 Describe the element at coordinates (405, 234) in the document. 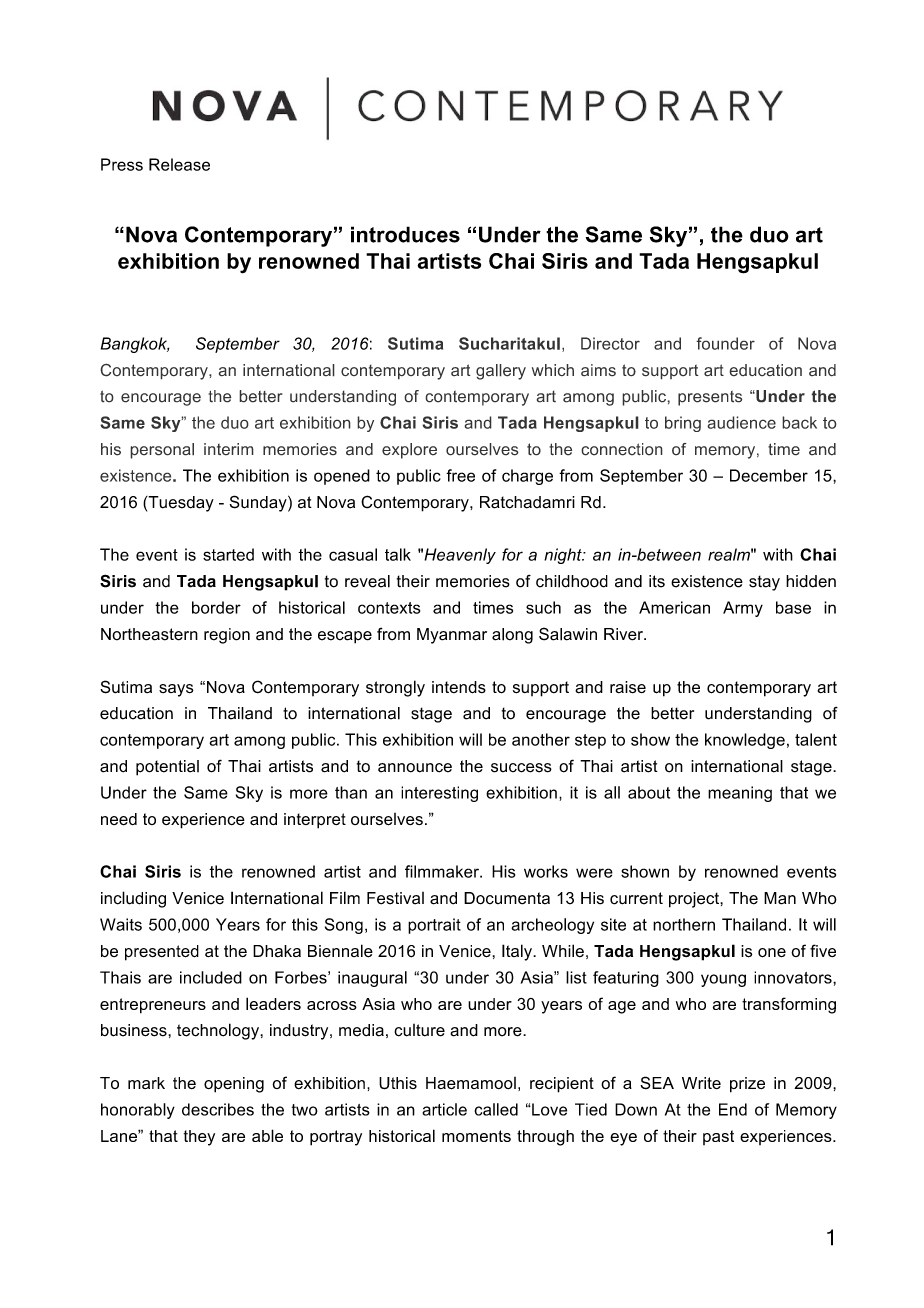

I see `introduces` at that location.
